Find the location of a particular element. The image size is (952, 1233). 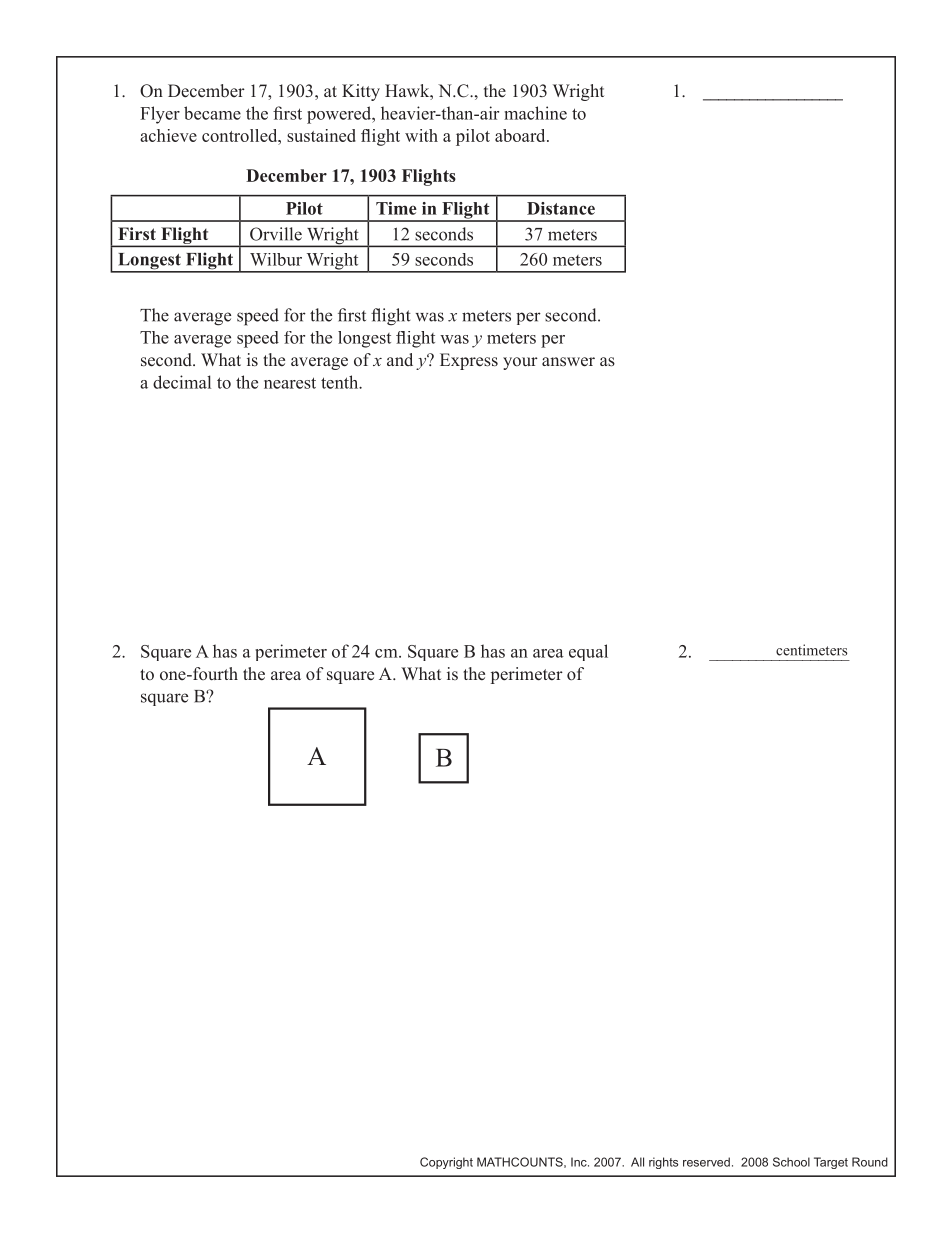

aboard is located at coordinates (521, 135).
